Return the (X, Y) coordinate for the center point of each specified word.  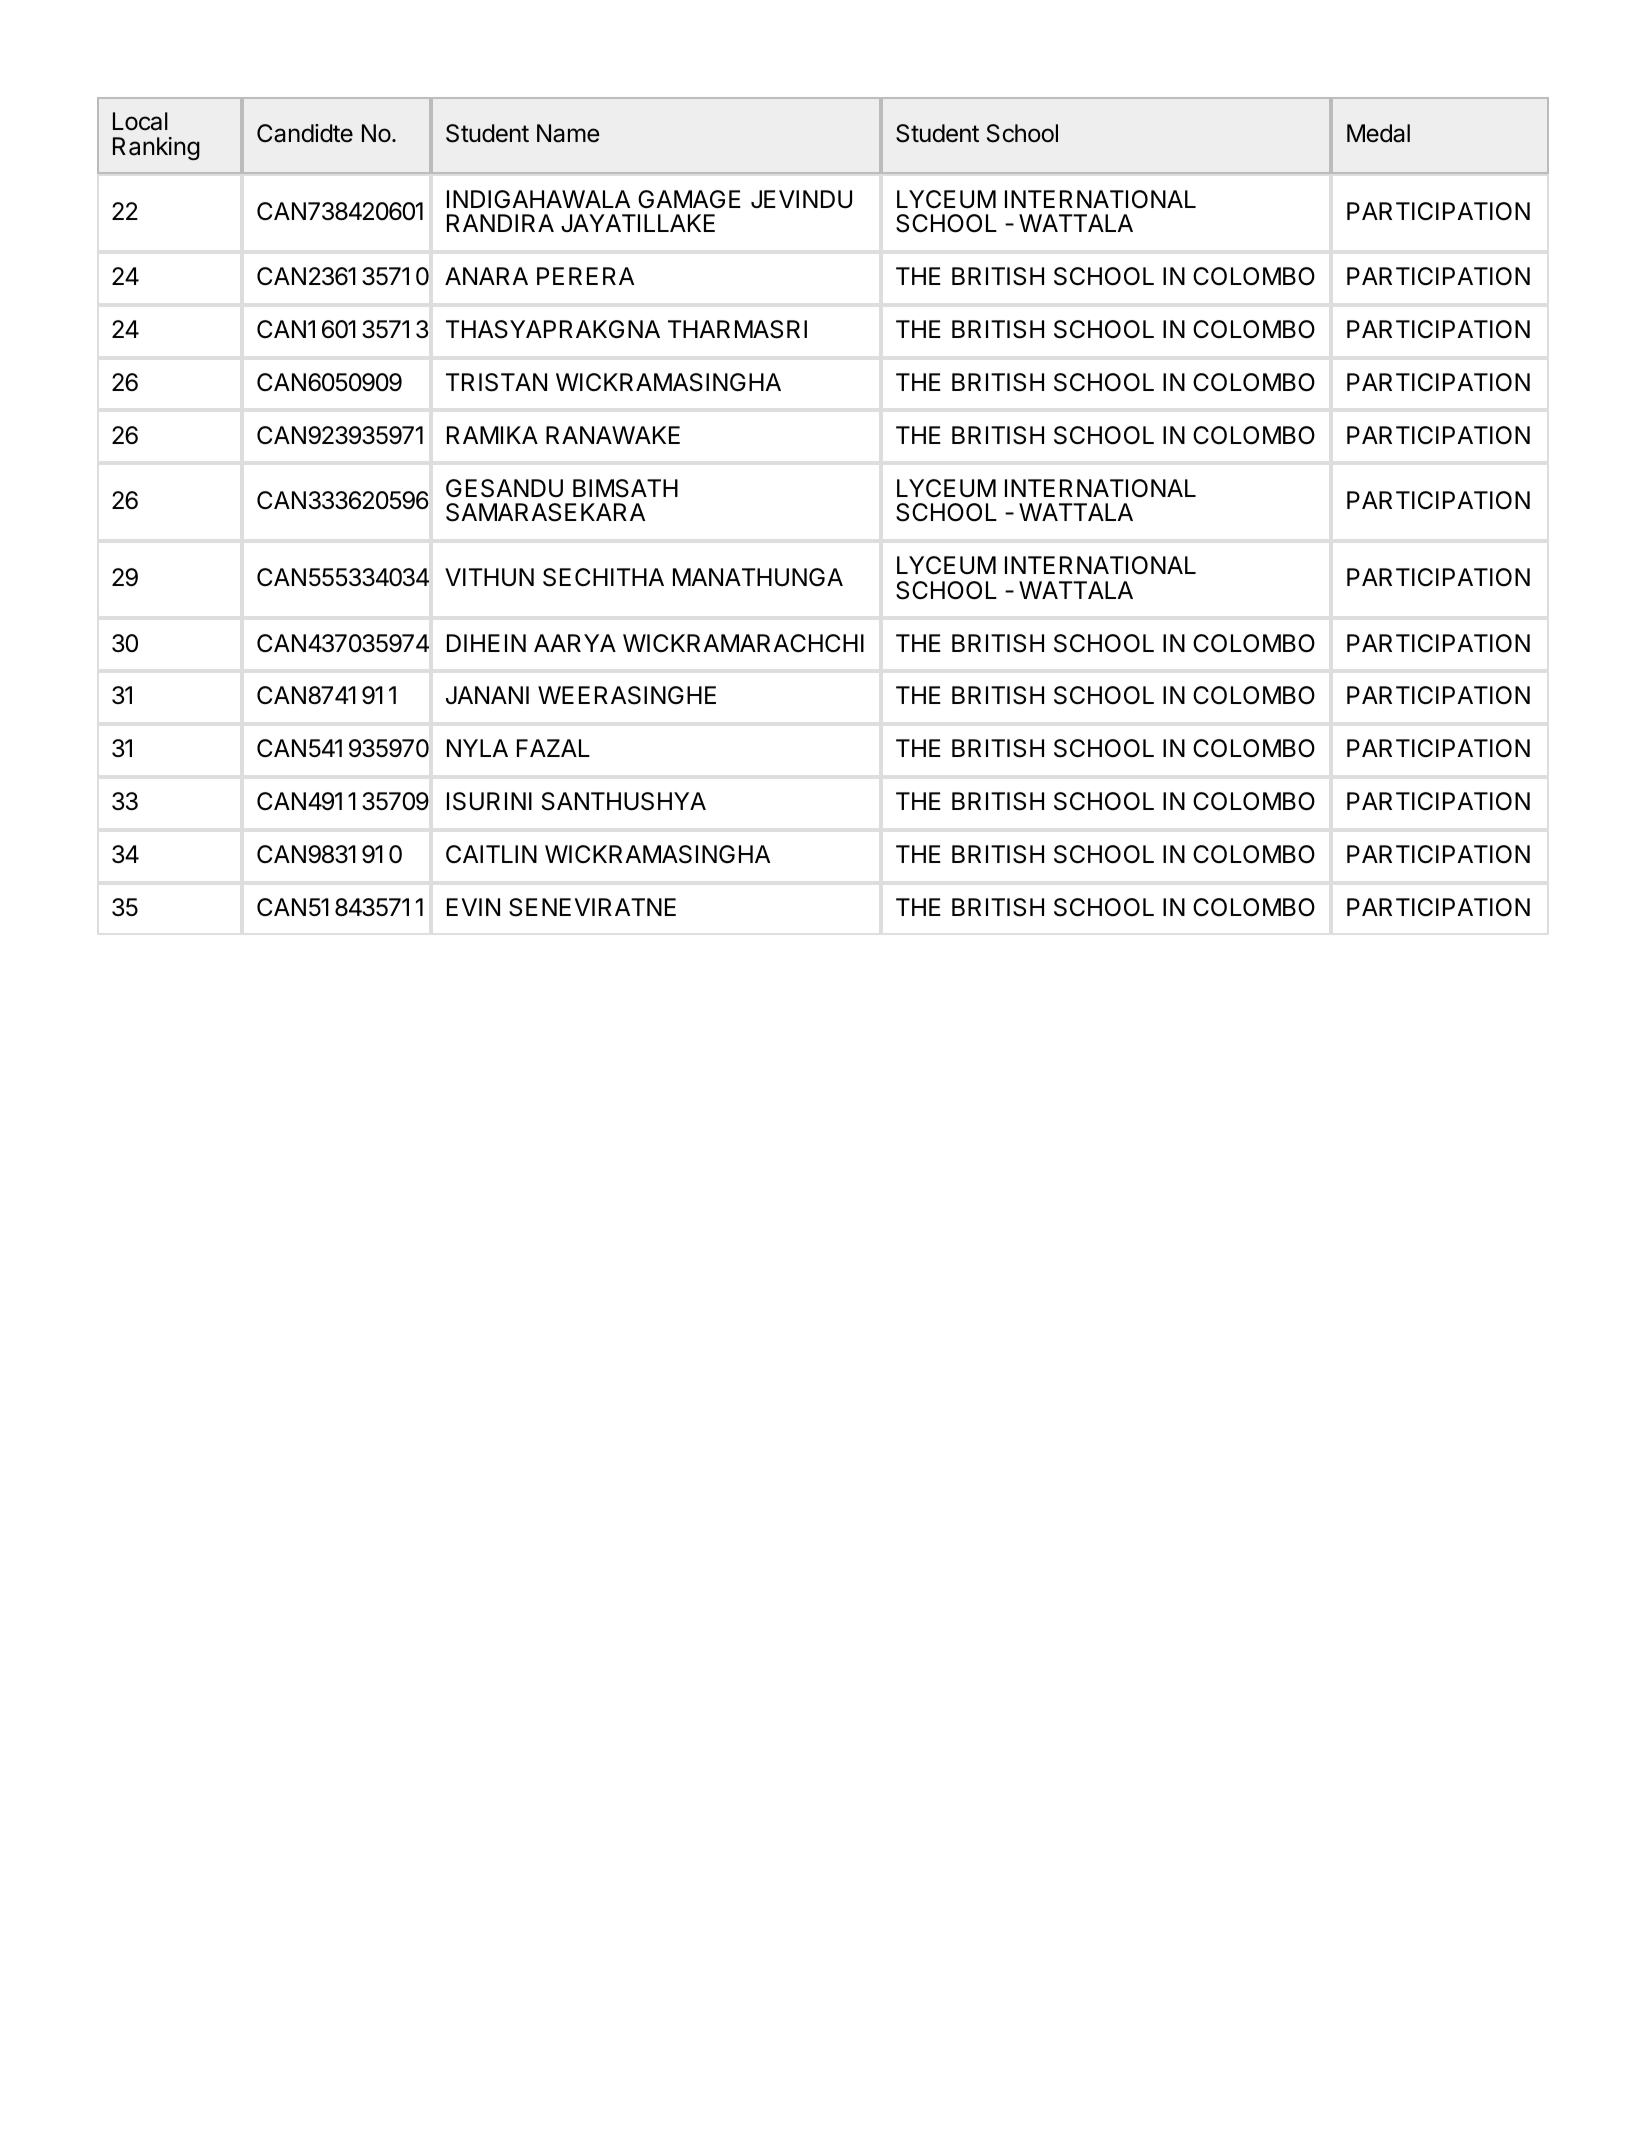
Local (140, 121)
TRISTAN (496, 382)
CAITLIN (491, 854)
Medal (1378, 133)
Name (568, 133)
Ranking (156, 149)
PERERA (585, 276)
